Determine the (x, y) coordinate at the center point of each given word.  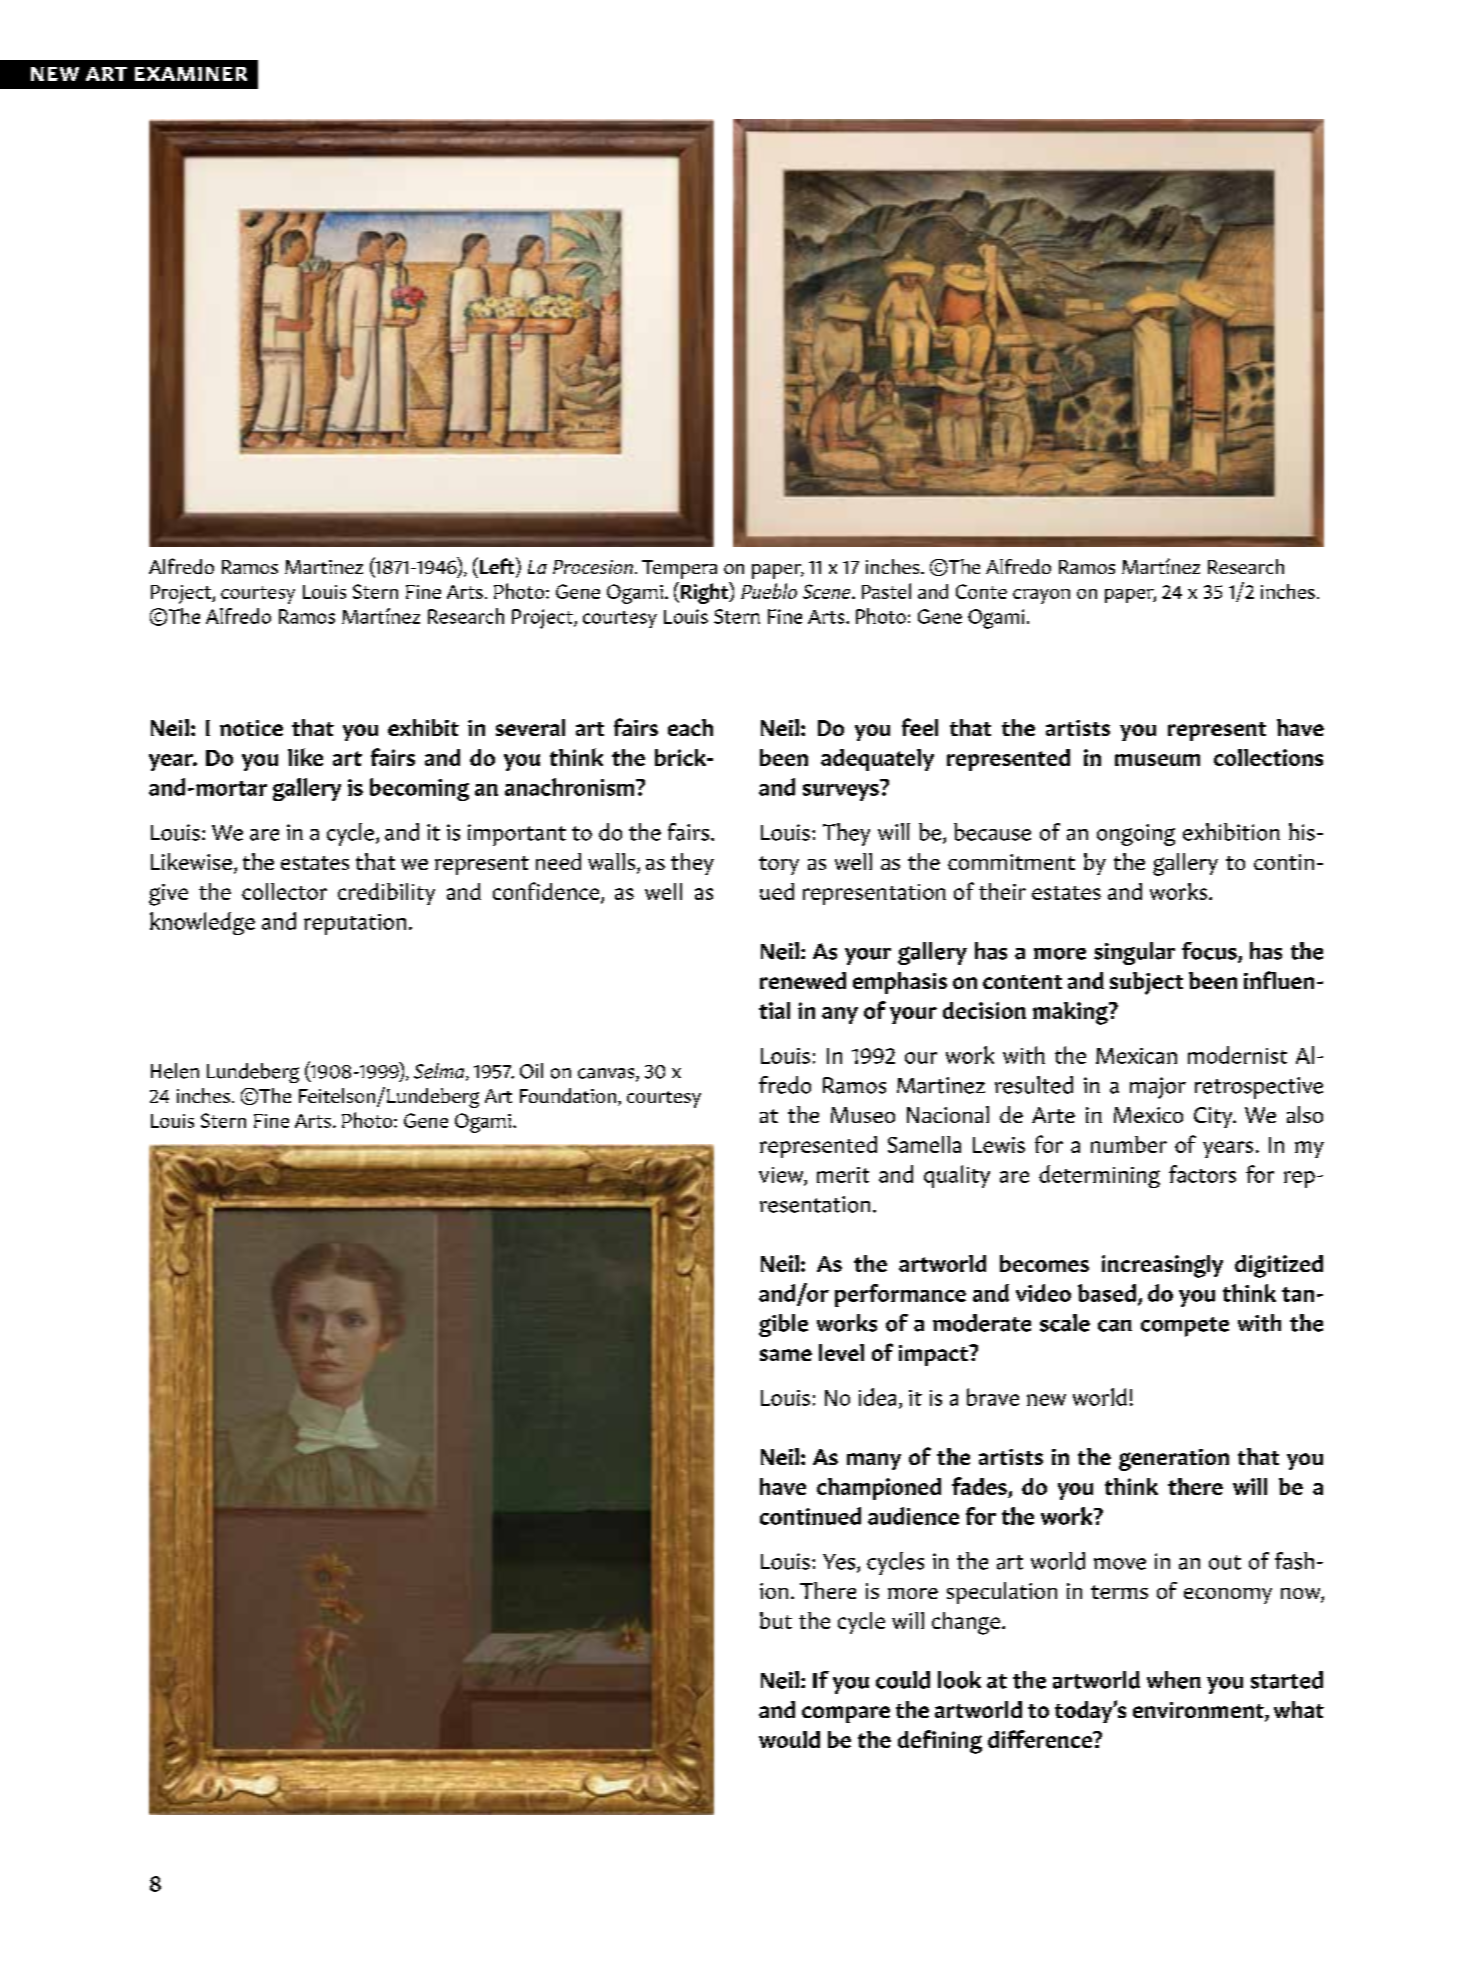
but (776, 1620)
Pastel (886, 591)
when (1174, 1680)
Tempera (679, 569)
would (789, 1739)
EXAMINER (191, 74)
